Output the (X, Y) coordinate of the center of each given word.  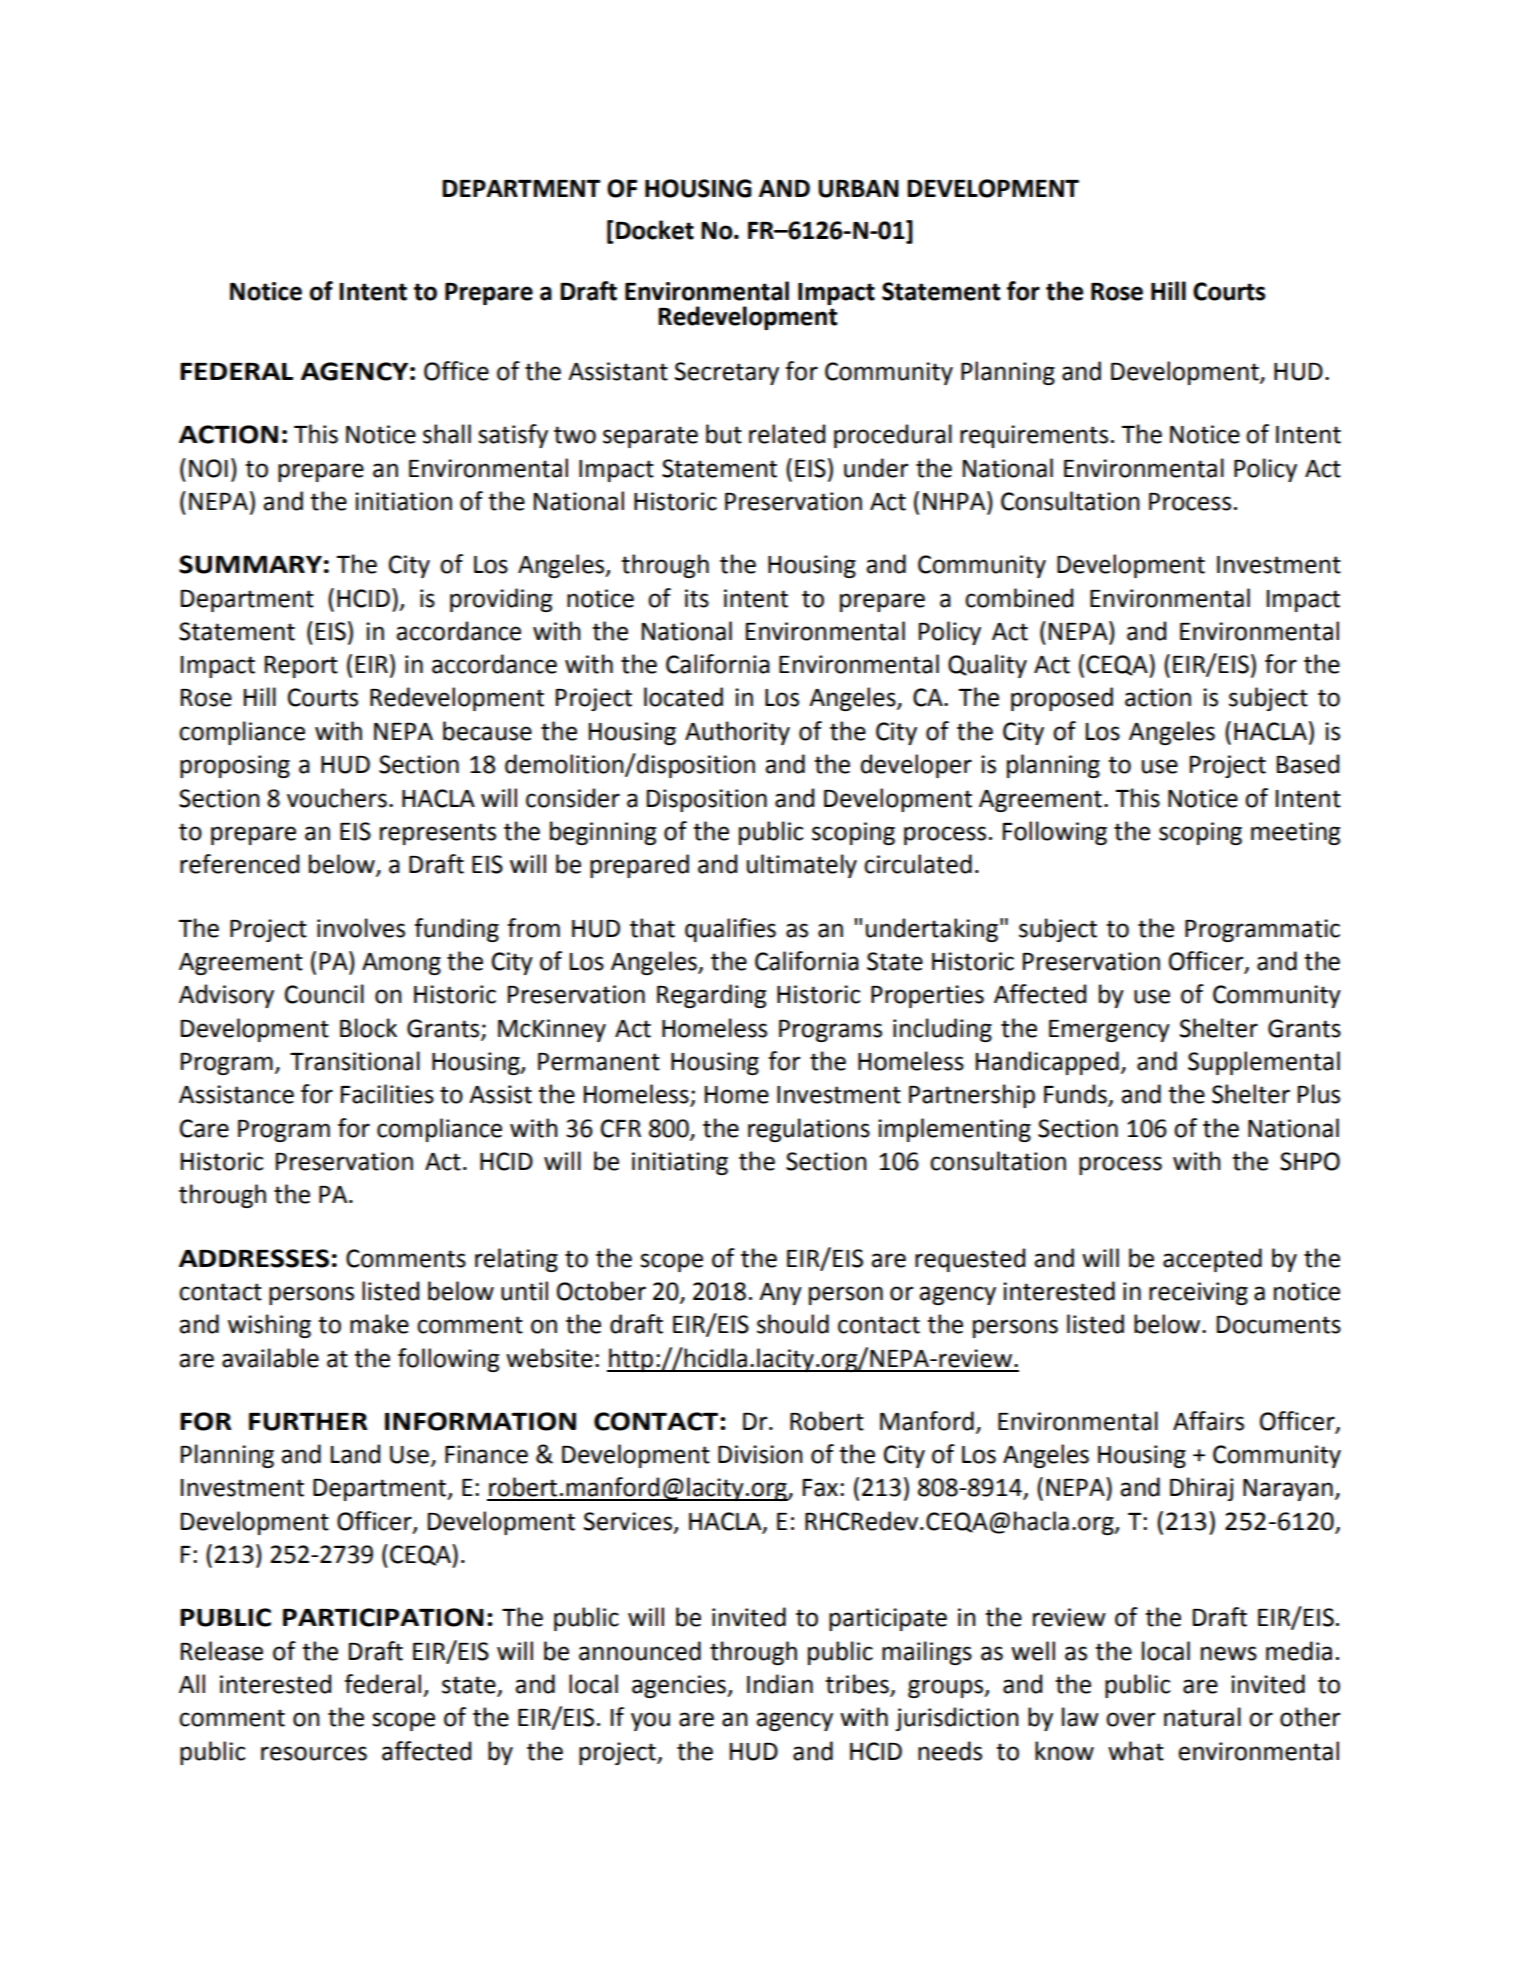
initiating (680, 1163)
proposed (1062, 699)
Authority (737, 733)
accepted (1212, 1260)
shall (447, 434)
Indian (780, 1684)
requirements (1034, 436)
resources (314, 1753)
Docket (655, 230)
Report (301, 667)
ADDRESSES (254, 1258)
